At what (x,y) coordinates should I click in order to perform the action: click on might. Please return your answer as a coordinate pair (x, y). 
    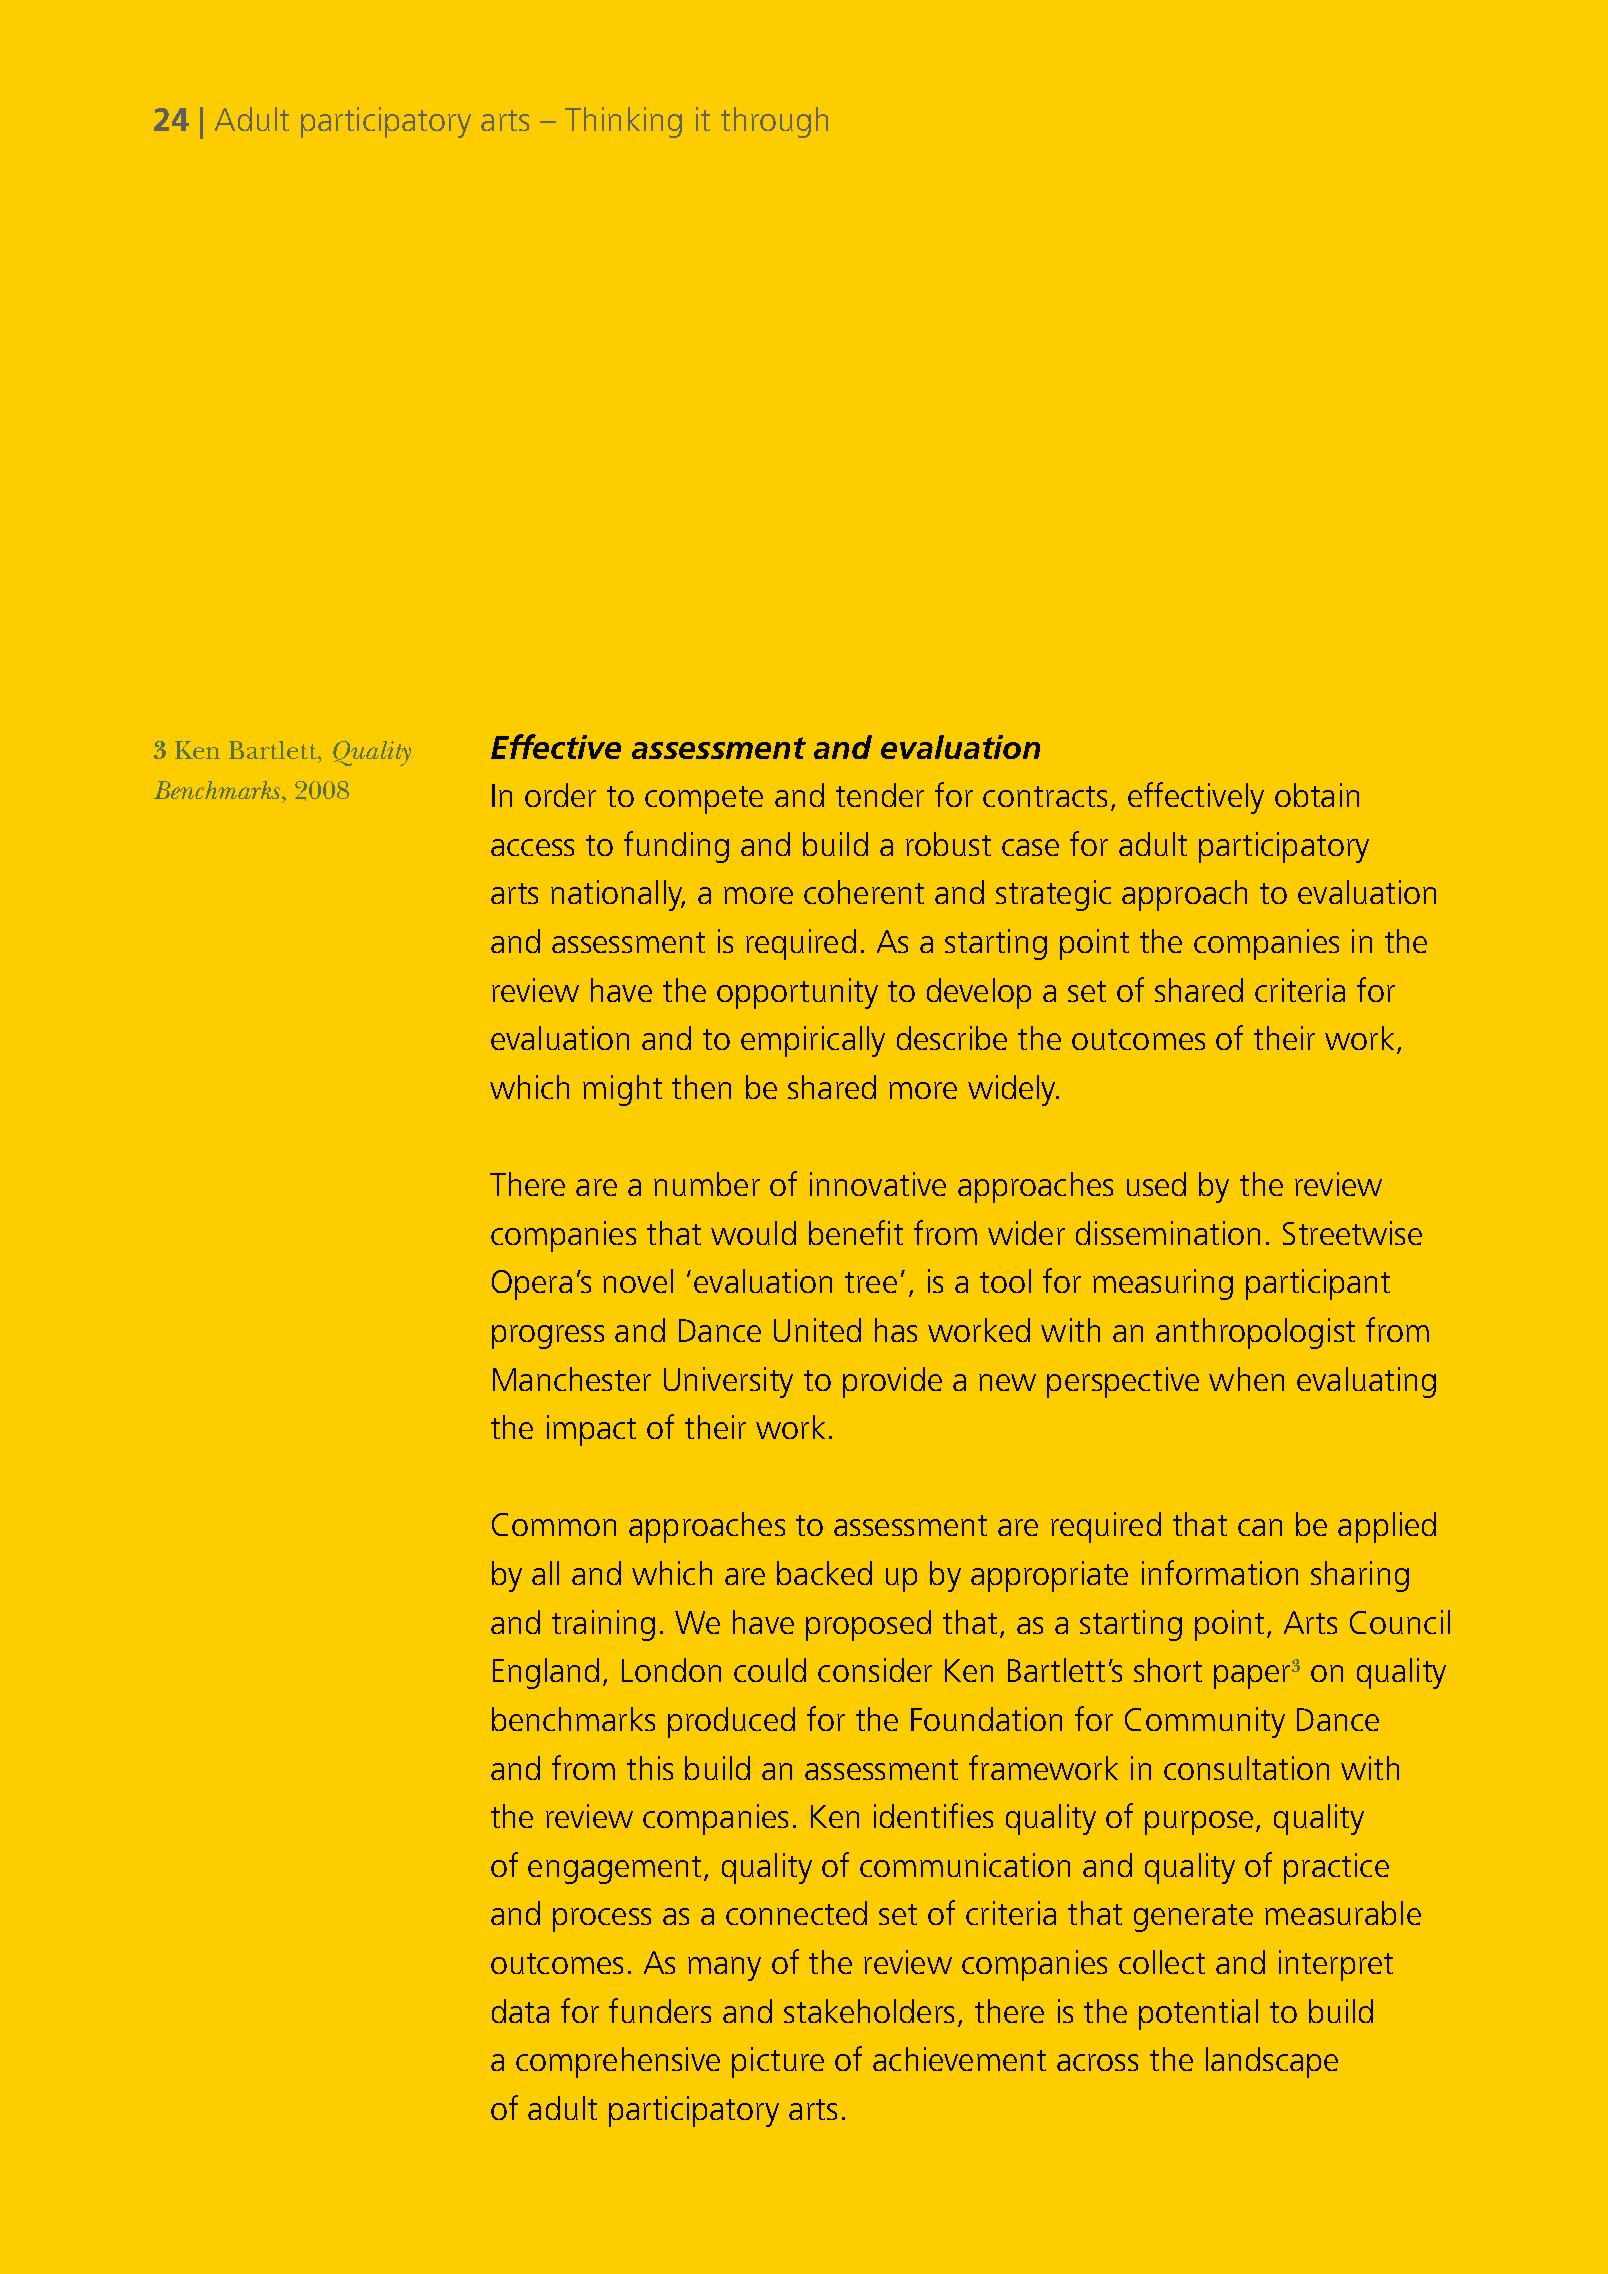
    Looking at the image, I should click on (622, 1090).
